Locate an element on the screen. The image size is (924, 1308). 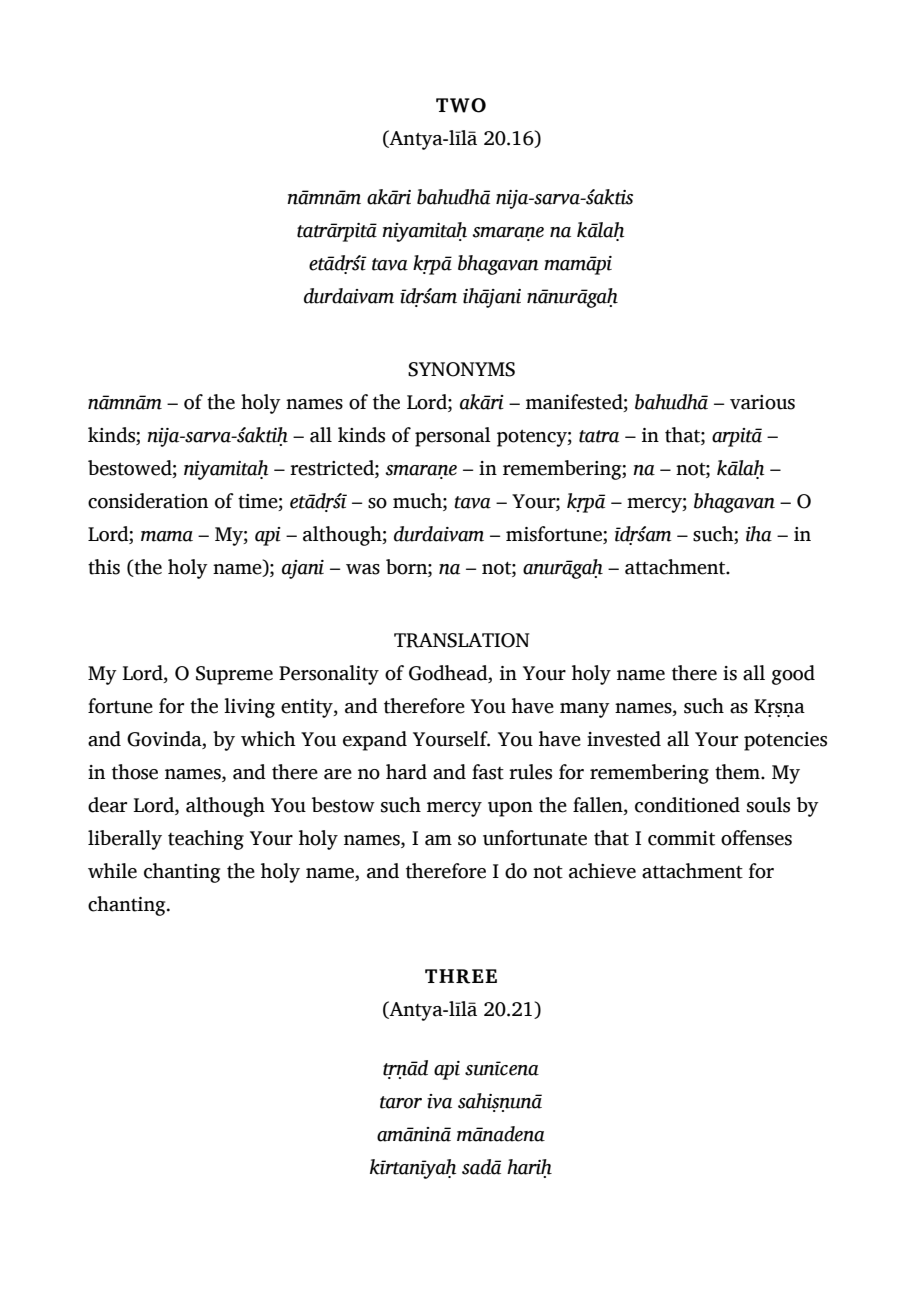
THREE is located at coordinates (461, 976).
